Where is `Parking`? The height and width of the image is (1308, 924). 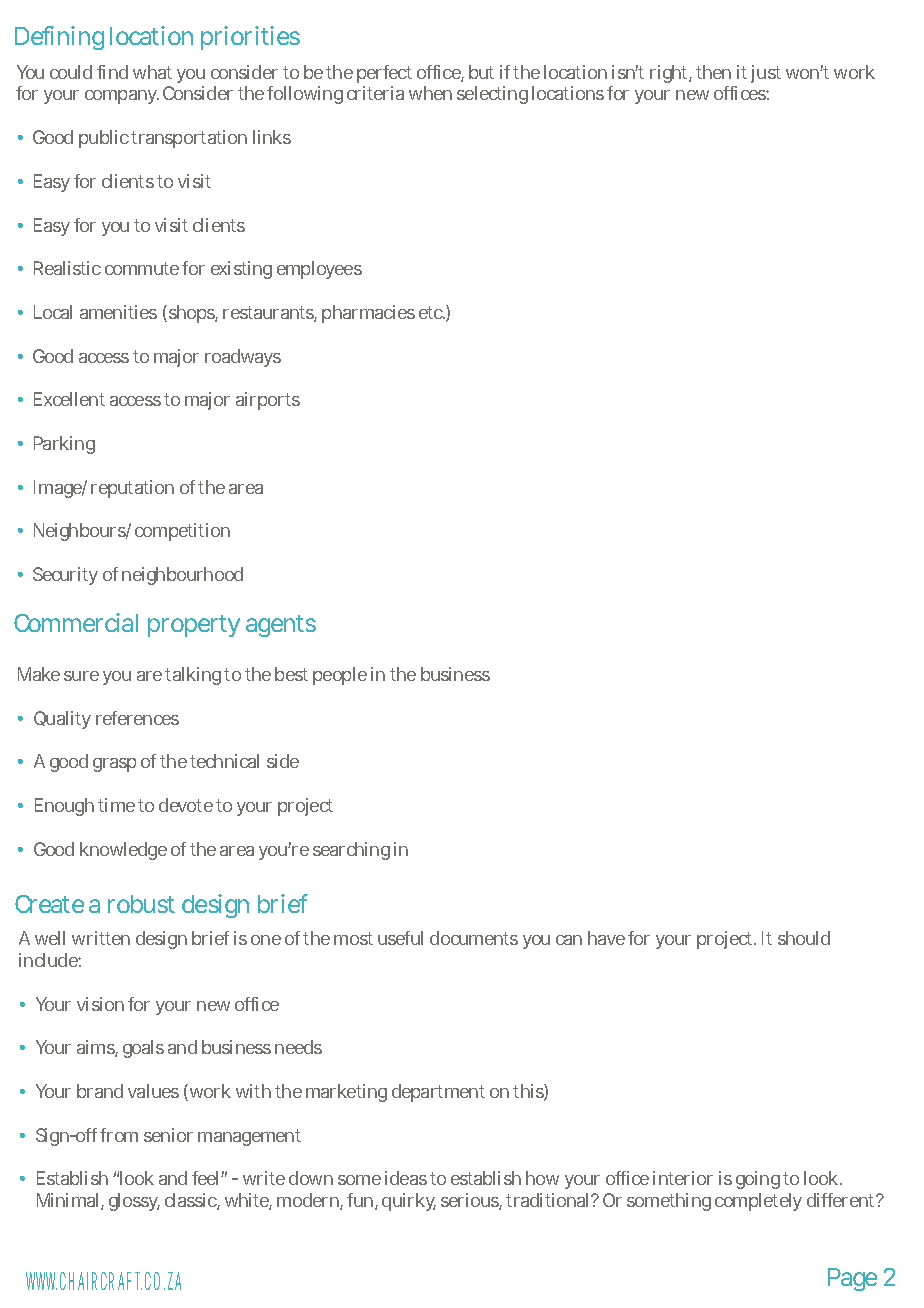
Parking is located at coordinates (64, 445).
